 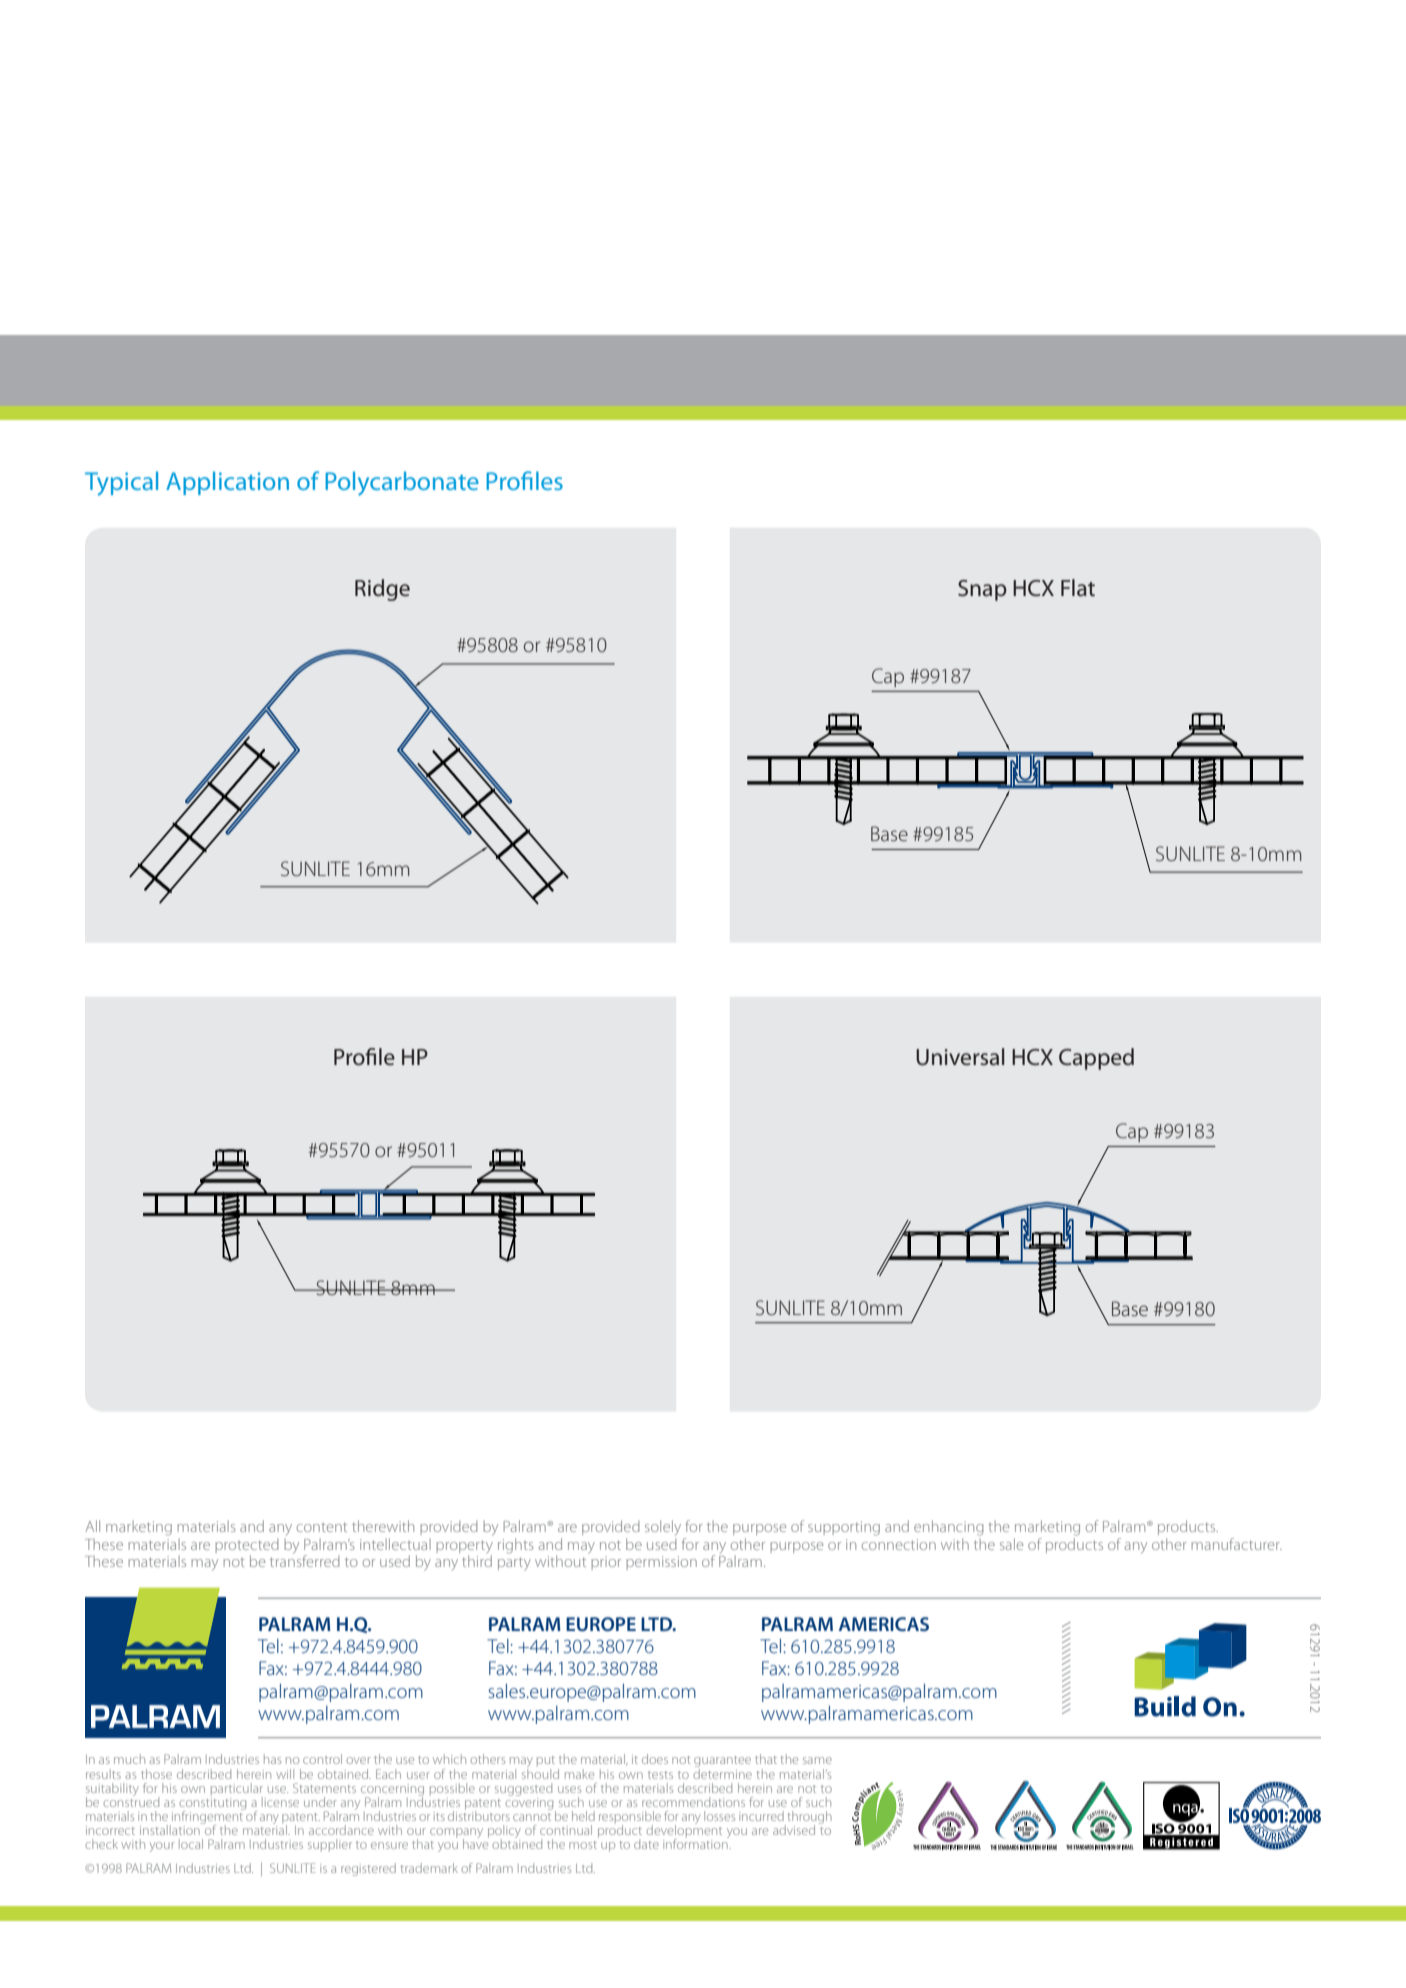 I want to click on supporting, so click(x=844, y=1528).
